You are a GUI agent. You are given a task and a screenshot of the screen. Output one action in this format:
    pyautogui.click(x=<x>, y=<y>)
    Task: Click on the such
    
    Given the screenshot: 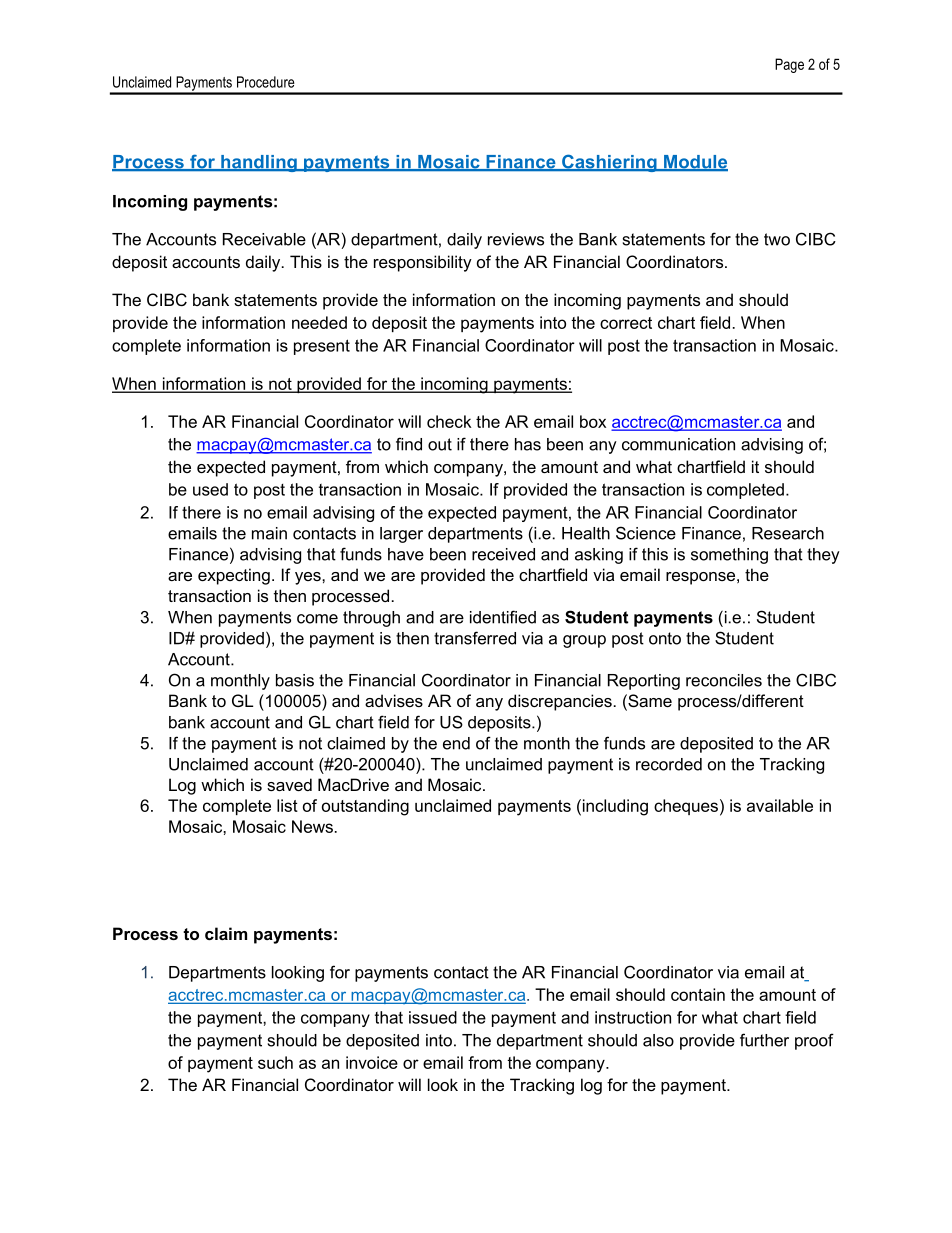 What is the action you would take?
    pyautogui.click(x=275, y=1062)
